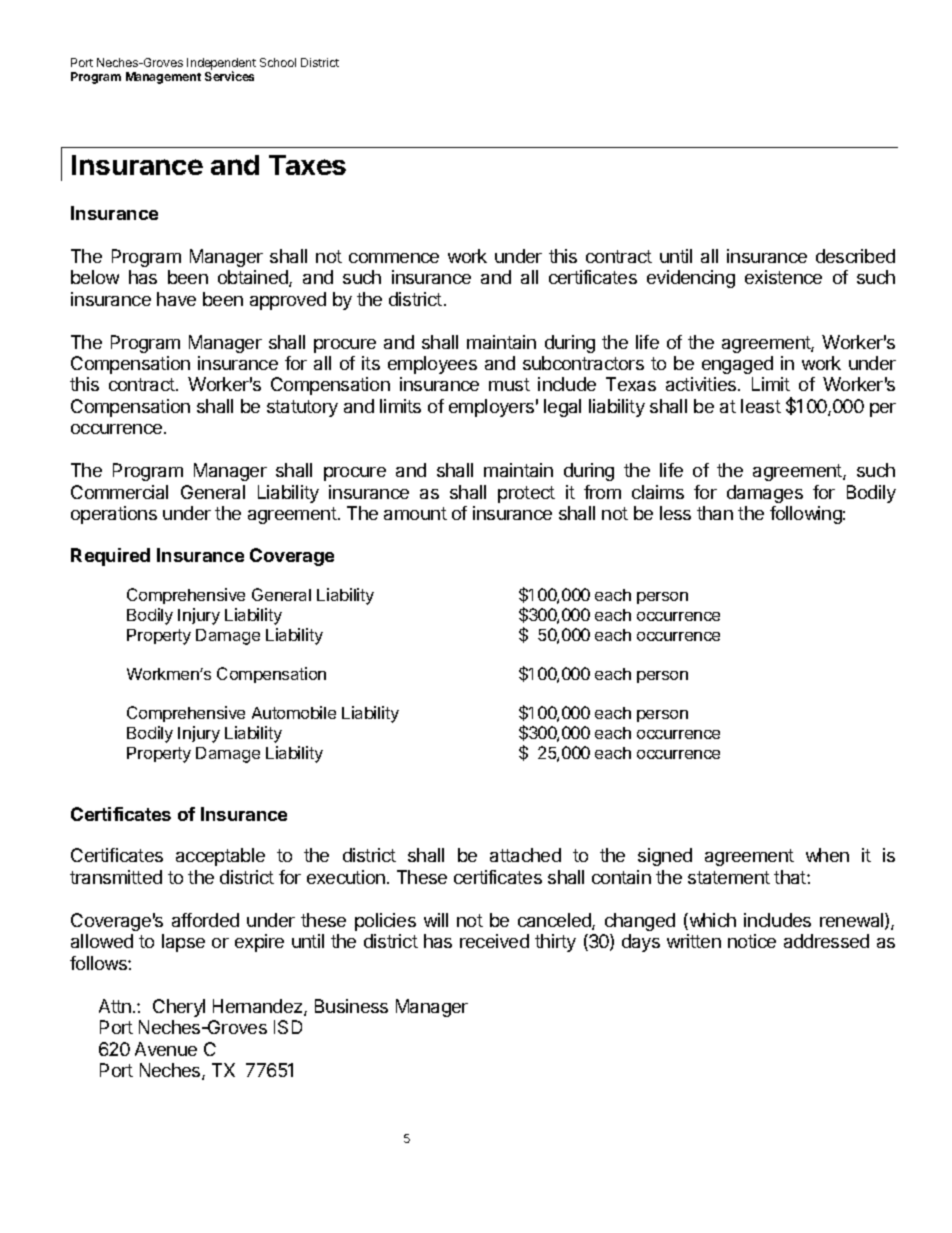 The image size is (952, 1233). I want to click on received, so click(494, 941).
